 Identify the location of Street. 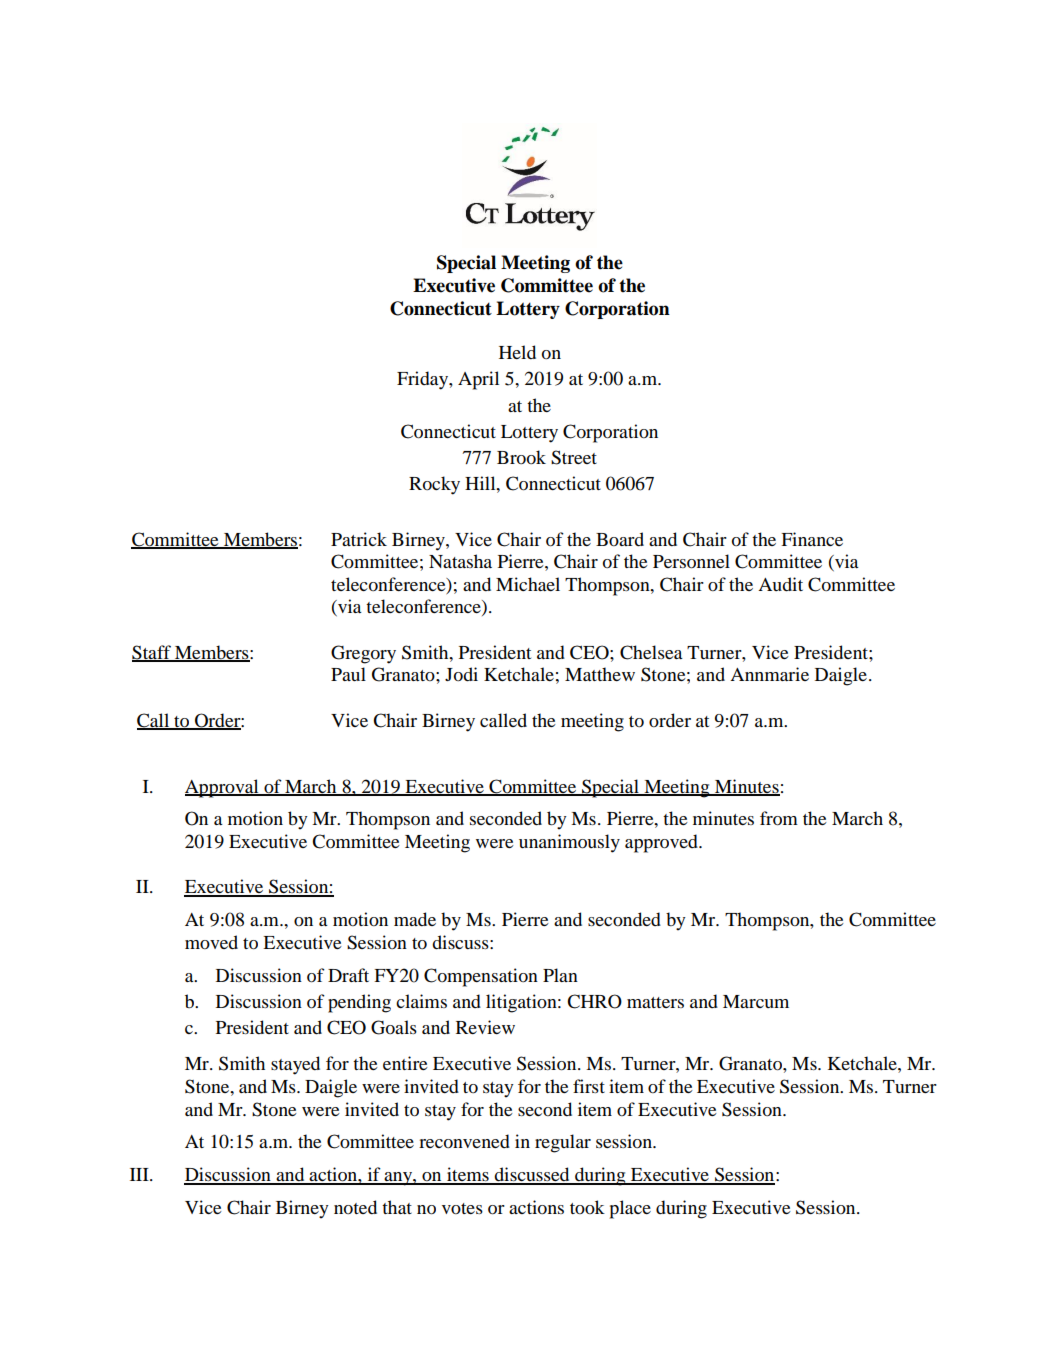
(574, 457).
